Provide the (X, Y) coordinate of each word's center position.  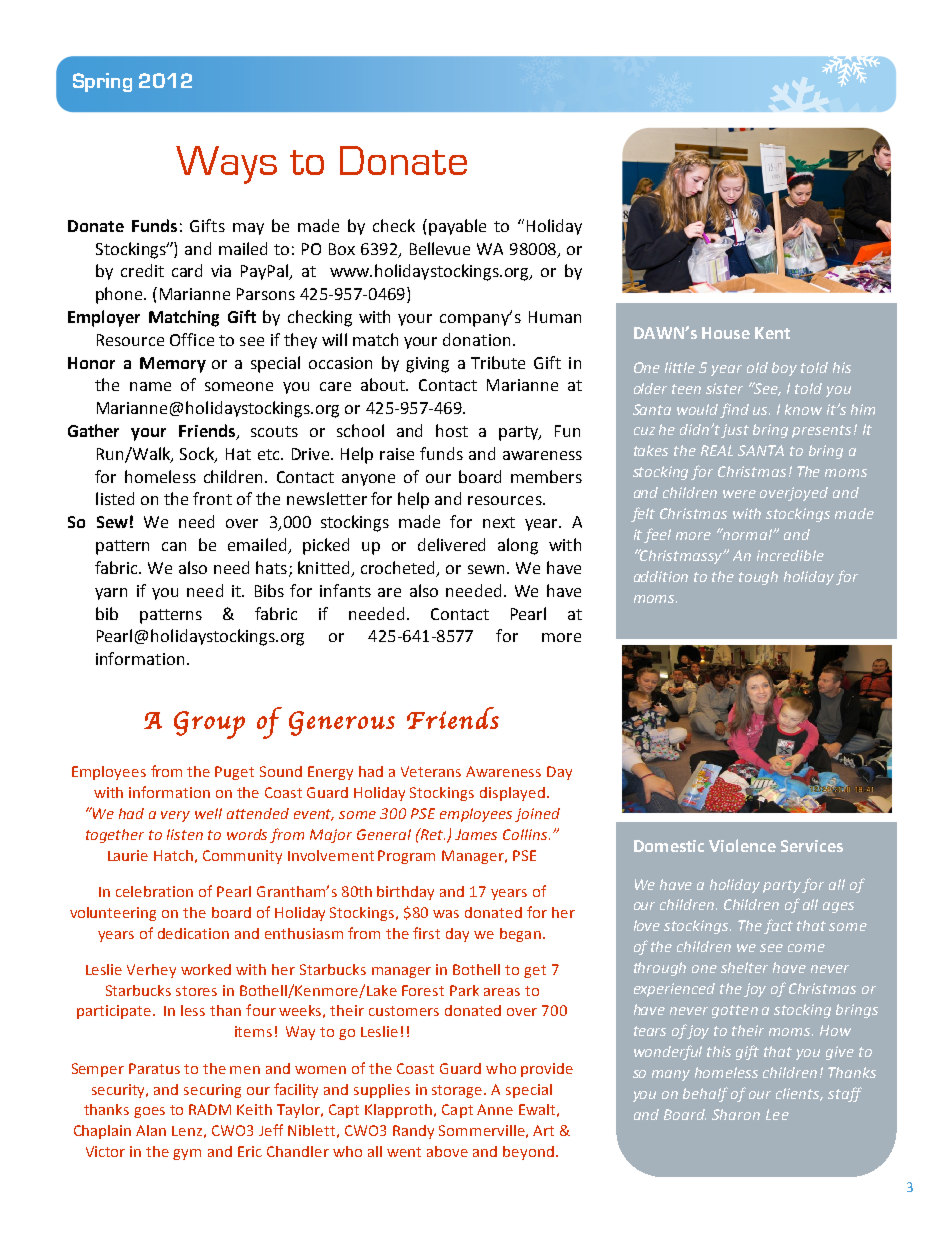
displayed (512, 794)
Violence (742, 845)
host (452, 430)
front (212, 498)
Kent (772, 333)
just (735, 431)
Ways (226, 165)
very (175, 816)
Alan (151, 1130)
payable (457, 227)
